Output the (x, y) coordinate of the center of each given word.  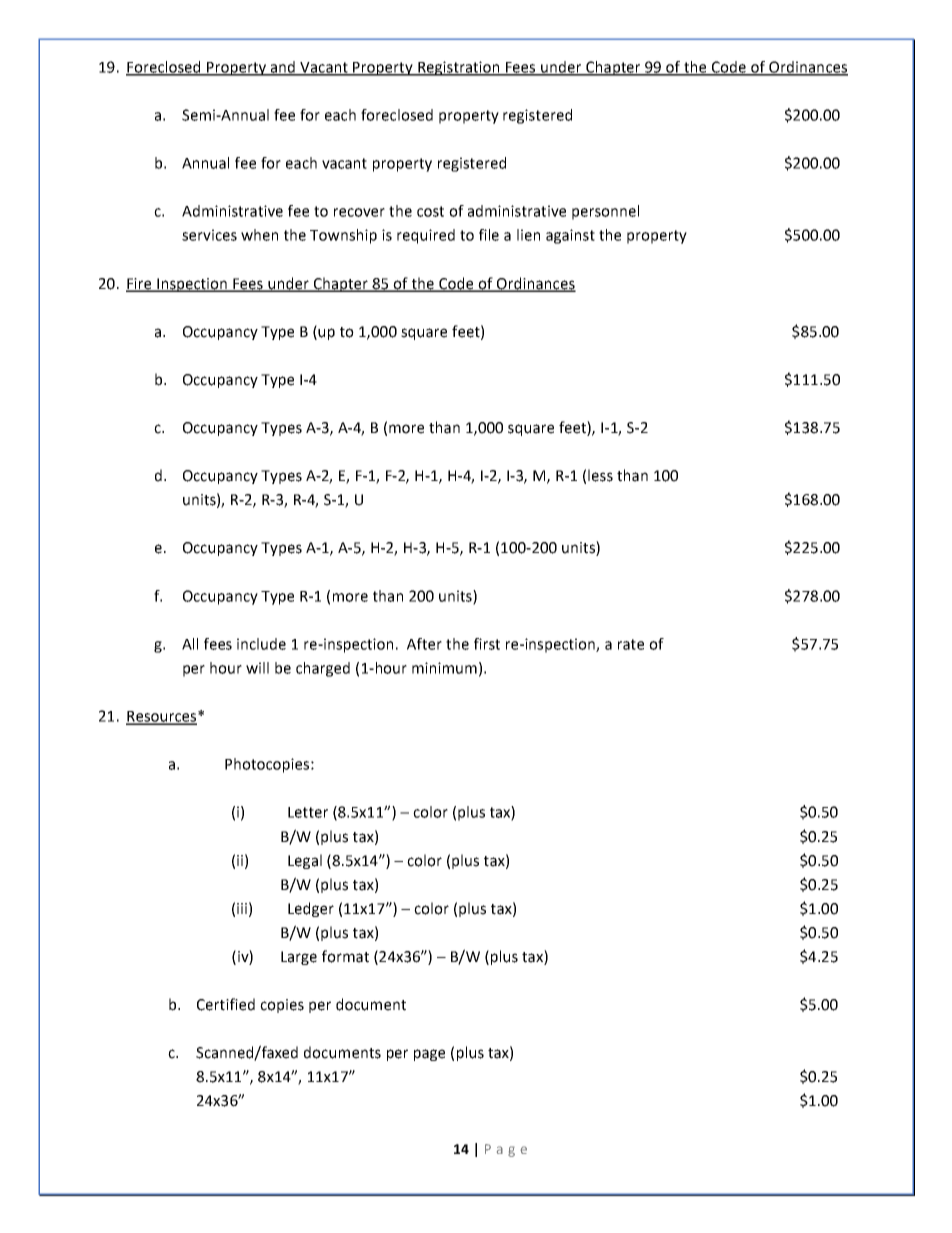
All (190, 644)
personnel (605, 212)
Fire (140, 284)
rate (631, 644)
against (570, 236)
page (429, 1055)
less (600, 475)
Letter (308, 812)
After (424, 644)
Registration (459, 68)
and (283, 68)
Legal (305, 861)
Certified (226, 1004)
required (426, 236)
